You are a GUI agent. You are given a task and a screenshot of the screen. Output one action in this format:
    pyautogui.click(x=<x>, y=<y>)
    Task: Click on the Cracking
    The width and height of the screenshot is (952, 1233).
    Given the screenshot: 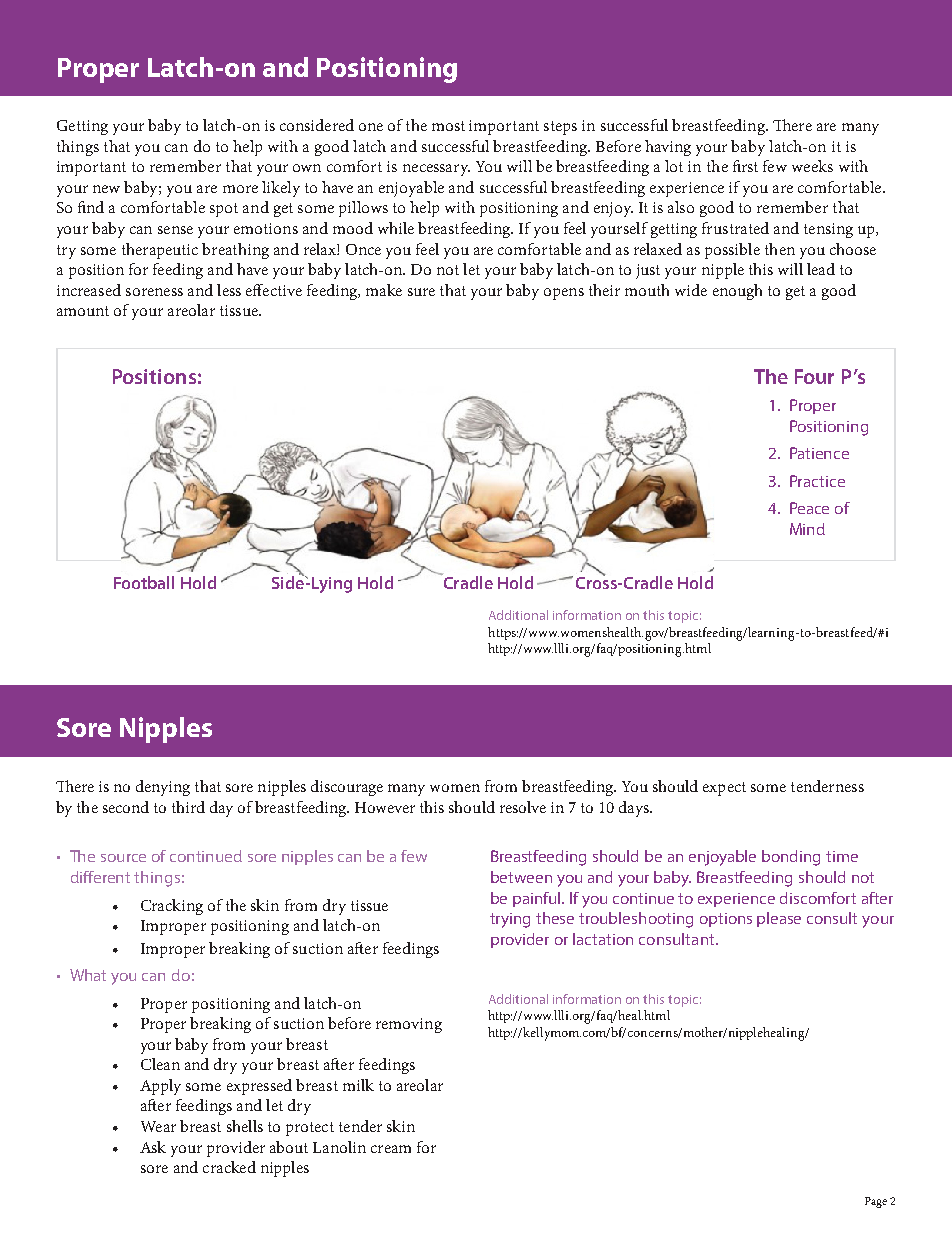 What is the action you would take?
    pyautogui.click(x=172, y=907)
